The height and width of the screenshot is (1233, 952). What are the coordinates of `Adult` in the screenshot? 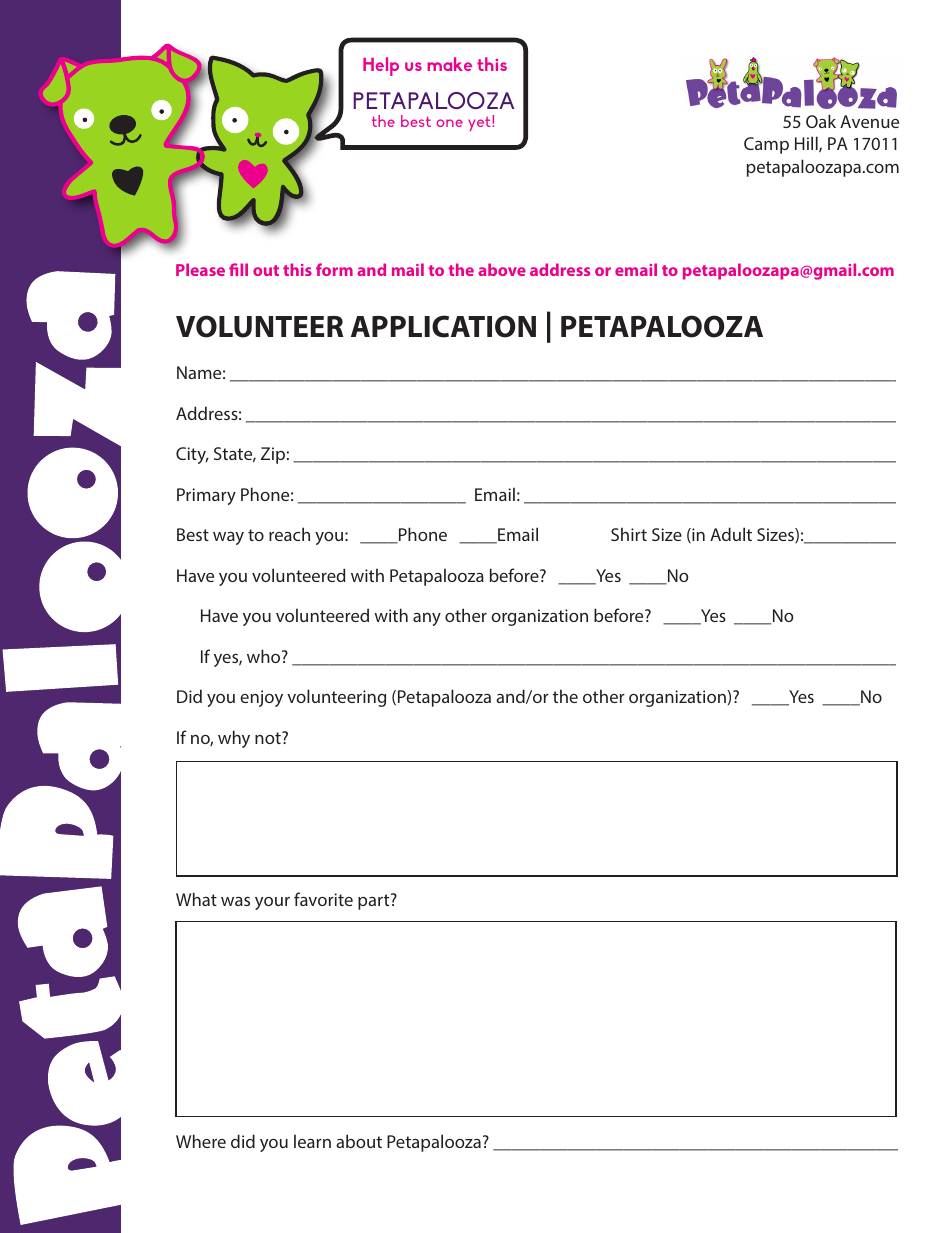 It's located at (731, 534).
